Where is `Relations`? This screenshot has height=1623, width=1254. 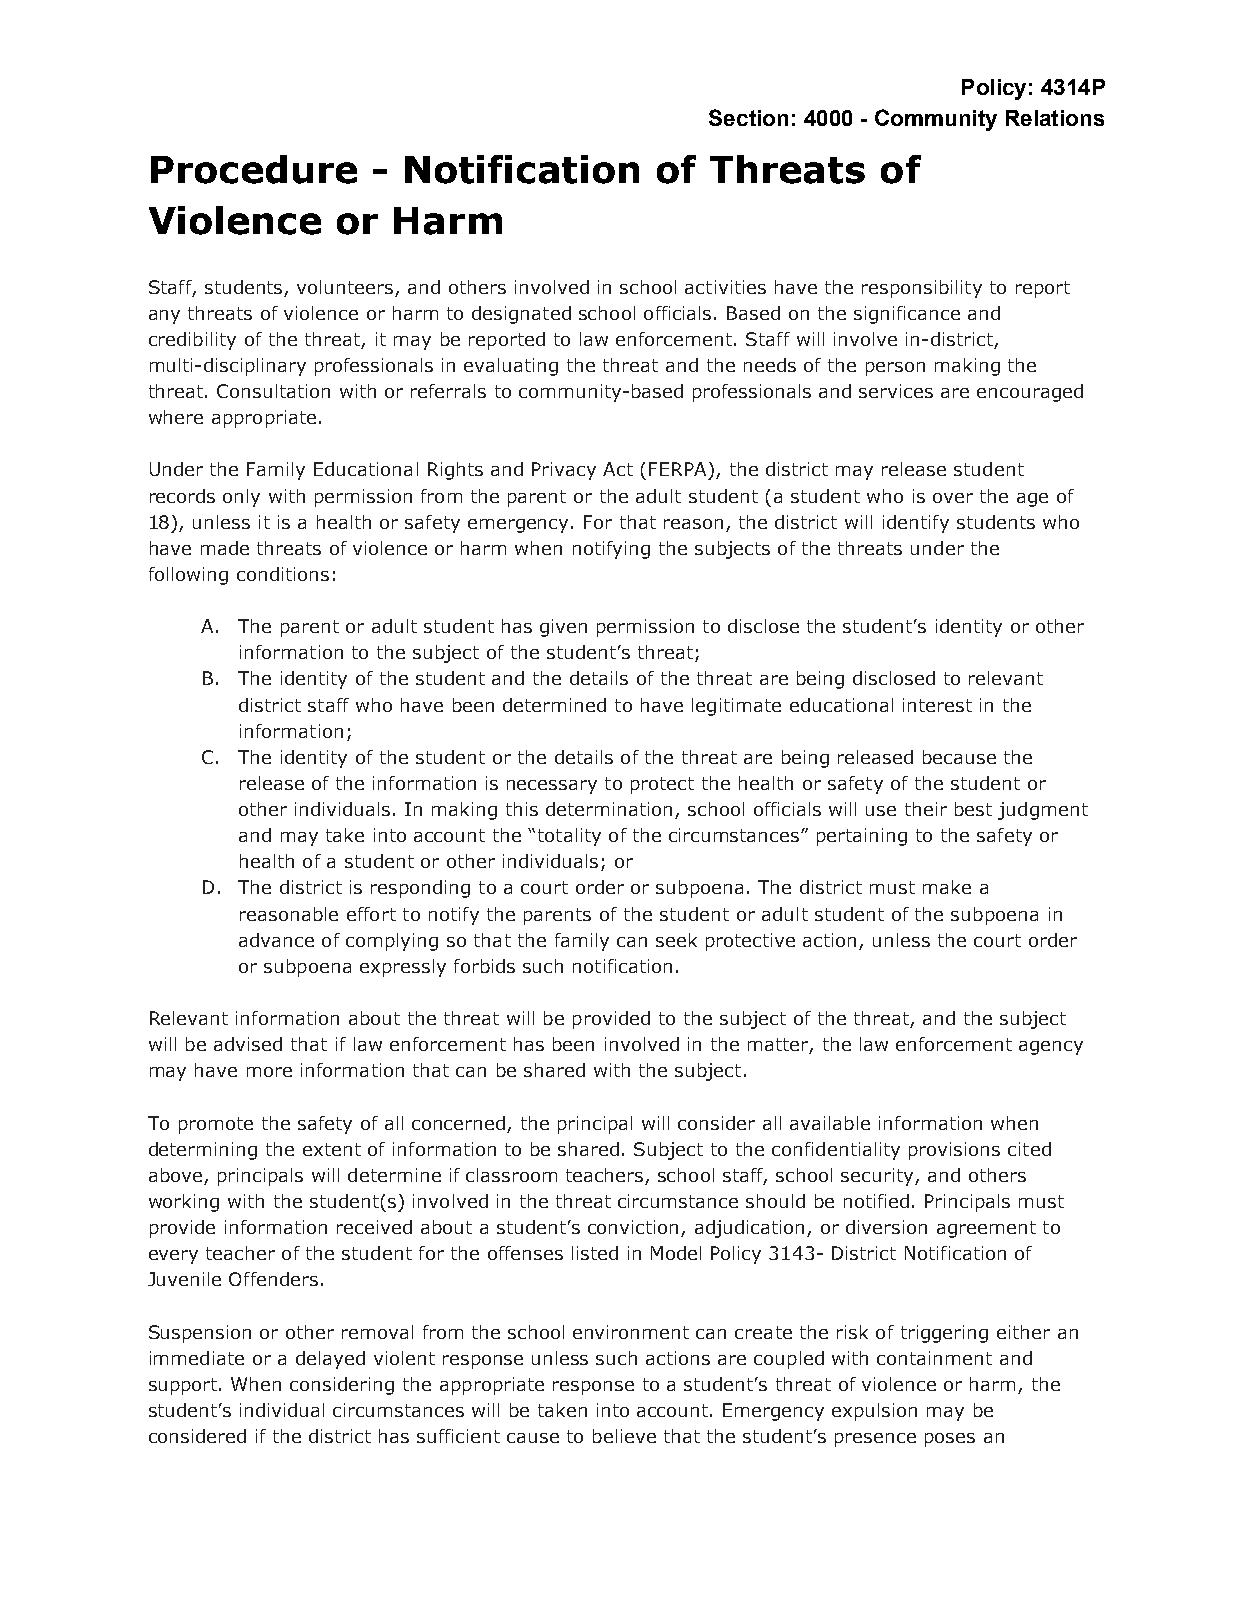
Relations is located at coordinates (1055, 118).
